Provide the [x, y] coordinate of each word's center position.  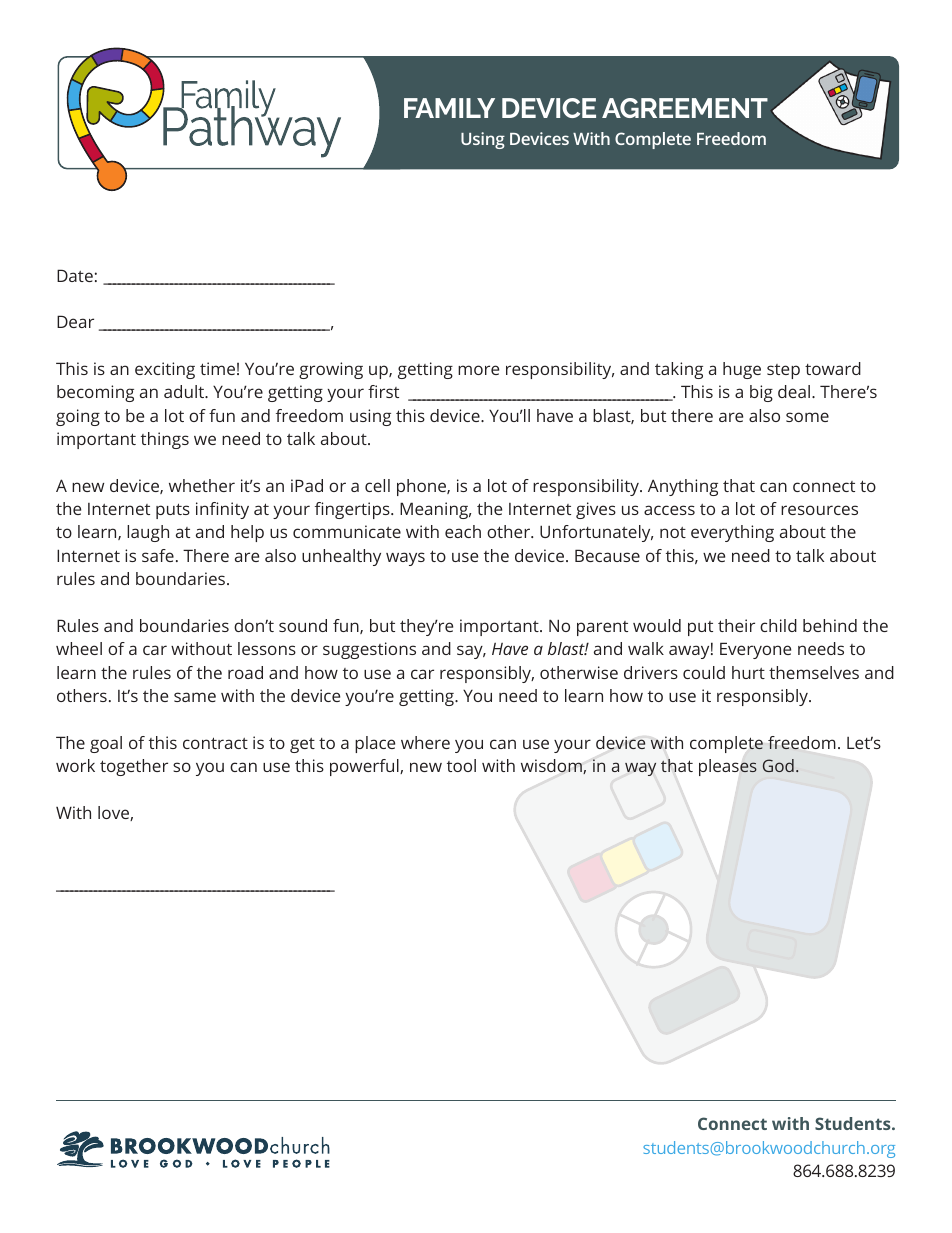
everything [732, 533]
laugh [148, 533]
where [425, 742]
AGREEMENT [685, 108]
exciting [165, 370]
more [478, 370]
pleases [728, 767]
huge [742, 370]
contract [215, 743]
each [463, 531]
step [783, 371]
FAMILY [449, 108]
